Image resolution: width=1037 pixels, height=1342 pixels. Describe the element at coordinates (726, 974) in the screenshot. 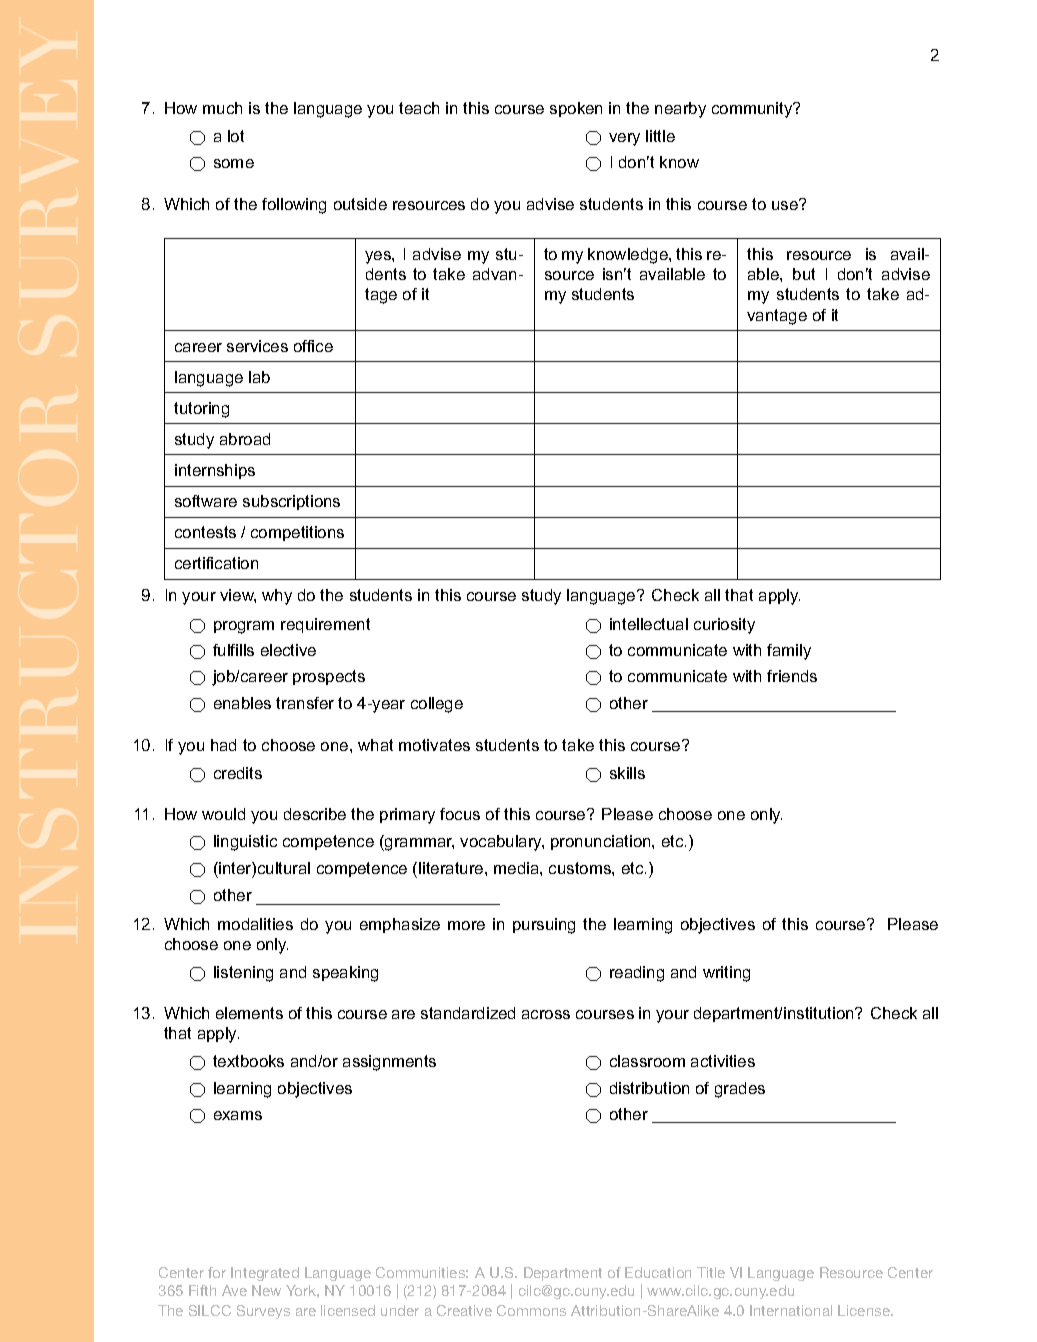

I see `writing` at that location.
